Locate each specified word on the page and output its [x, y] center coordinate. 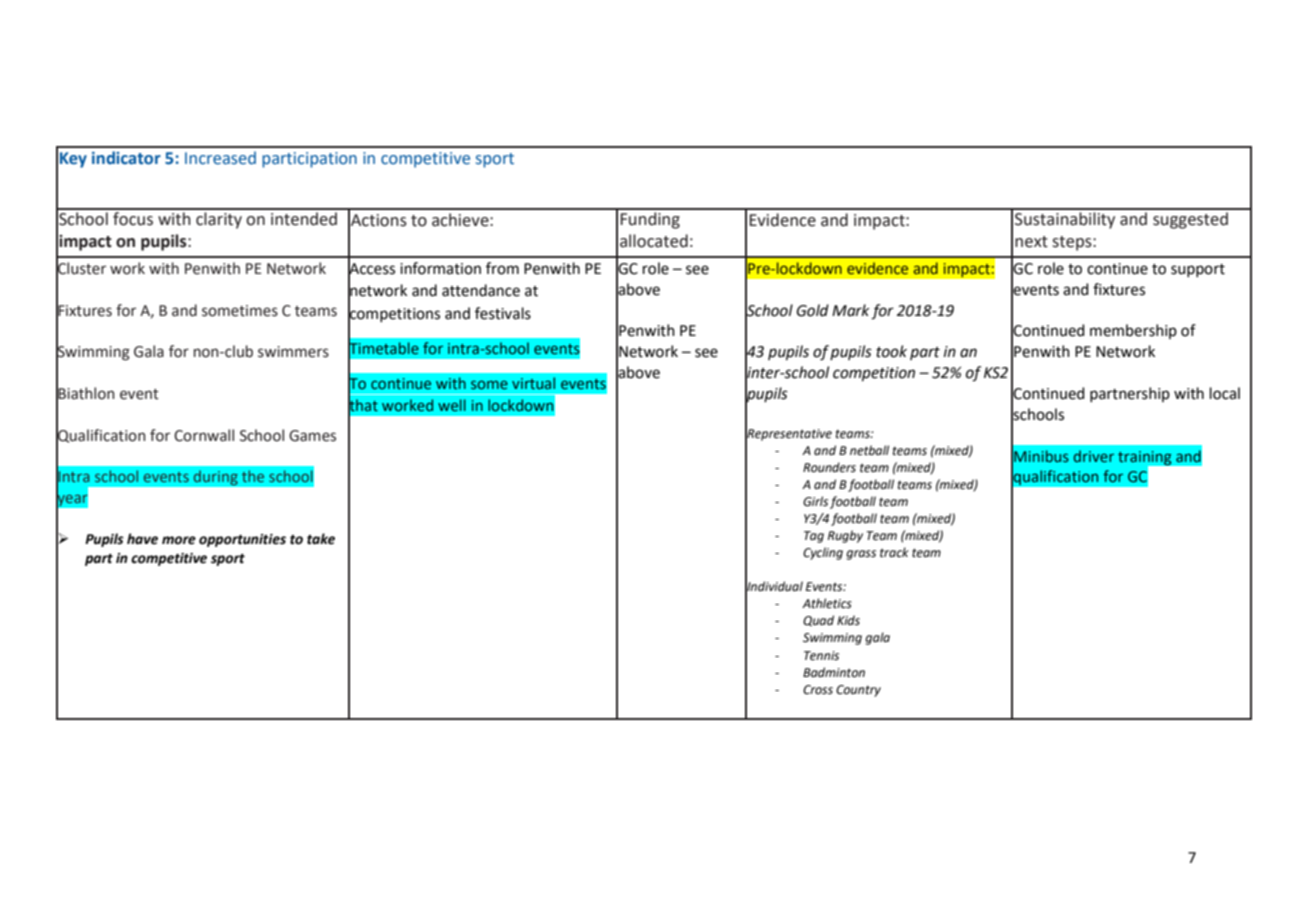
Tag [814, 537]
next [1031, 242]
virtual [533, 383]
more [179, 540]
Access [371, 269]
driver [1094, 456]
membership [1133, 331]
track [894, 552]
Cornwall [204, 435]
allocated [654, 241]
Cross [818, 690]
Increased [220, 158]
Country [858, 691]
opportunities [242, 540]
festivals [503, 313]
